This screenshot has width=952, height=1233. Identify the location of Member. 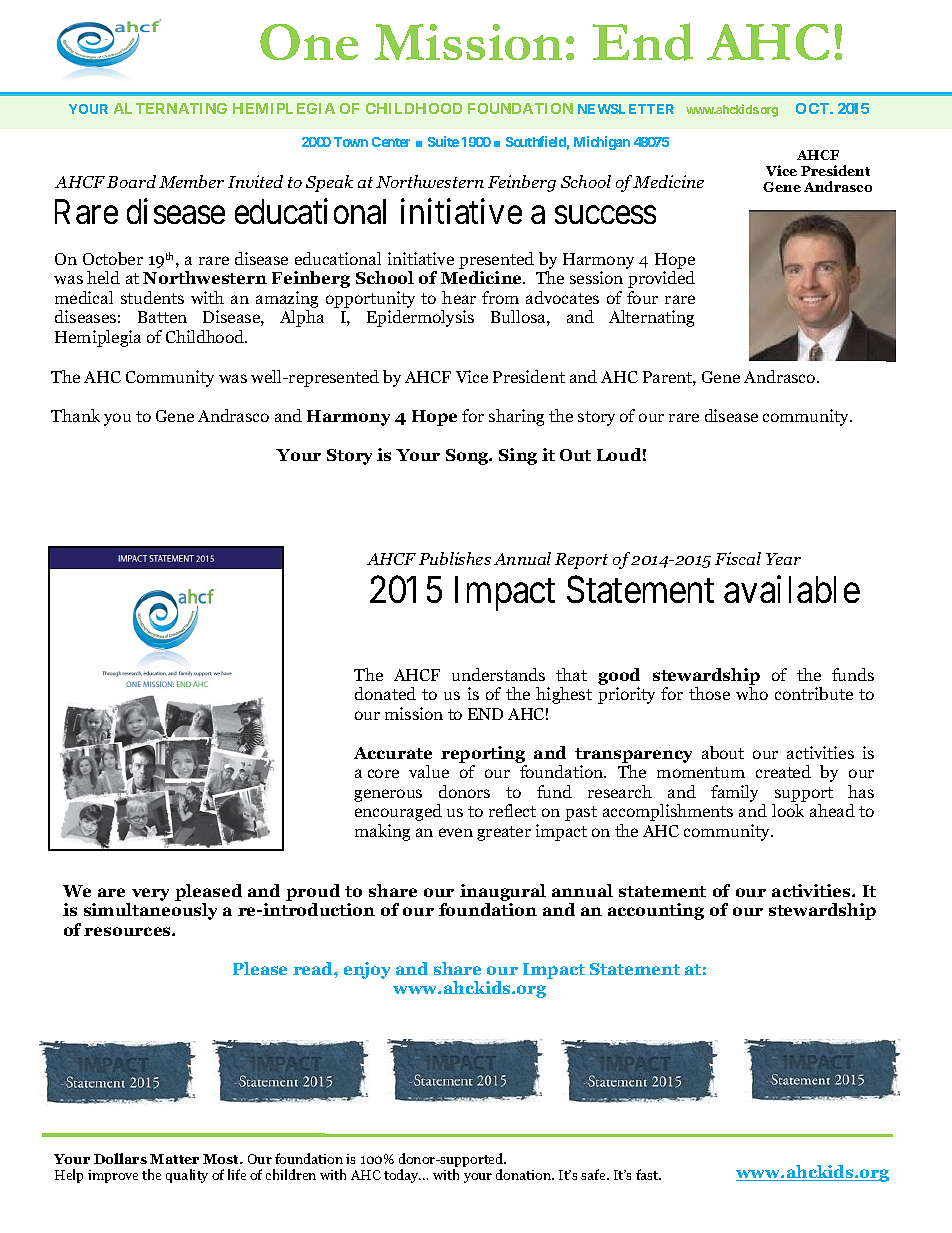
(191, 181).
